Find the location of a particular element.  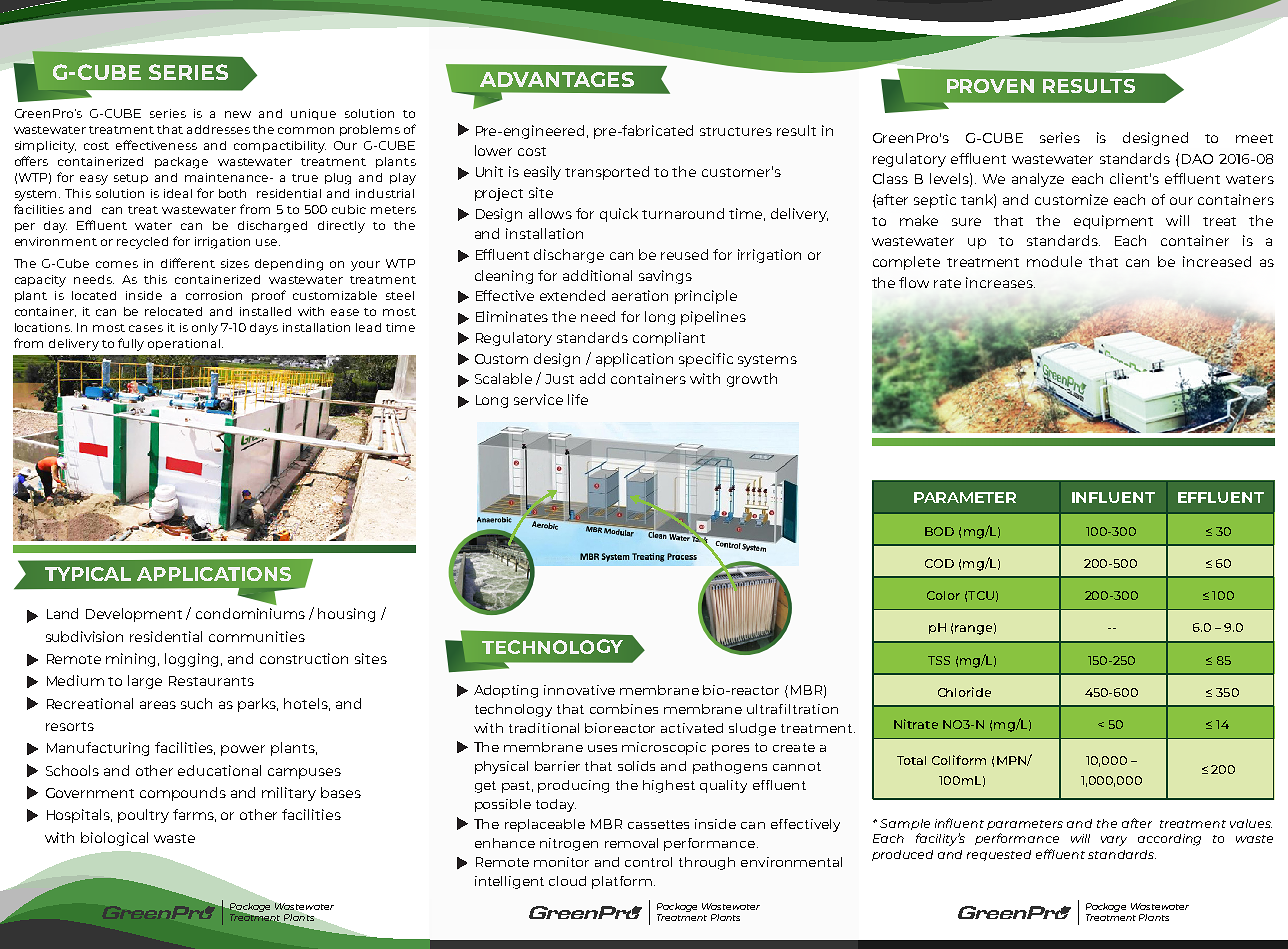

TYPICAL is located at coordinates (88, 574).
